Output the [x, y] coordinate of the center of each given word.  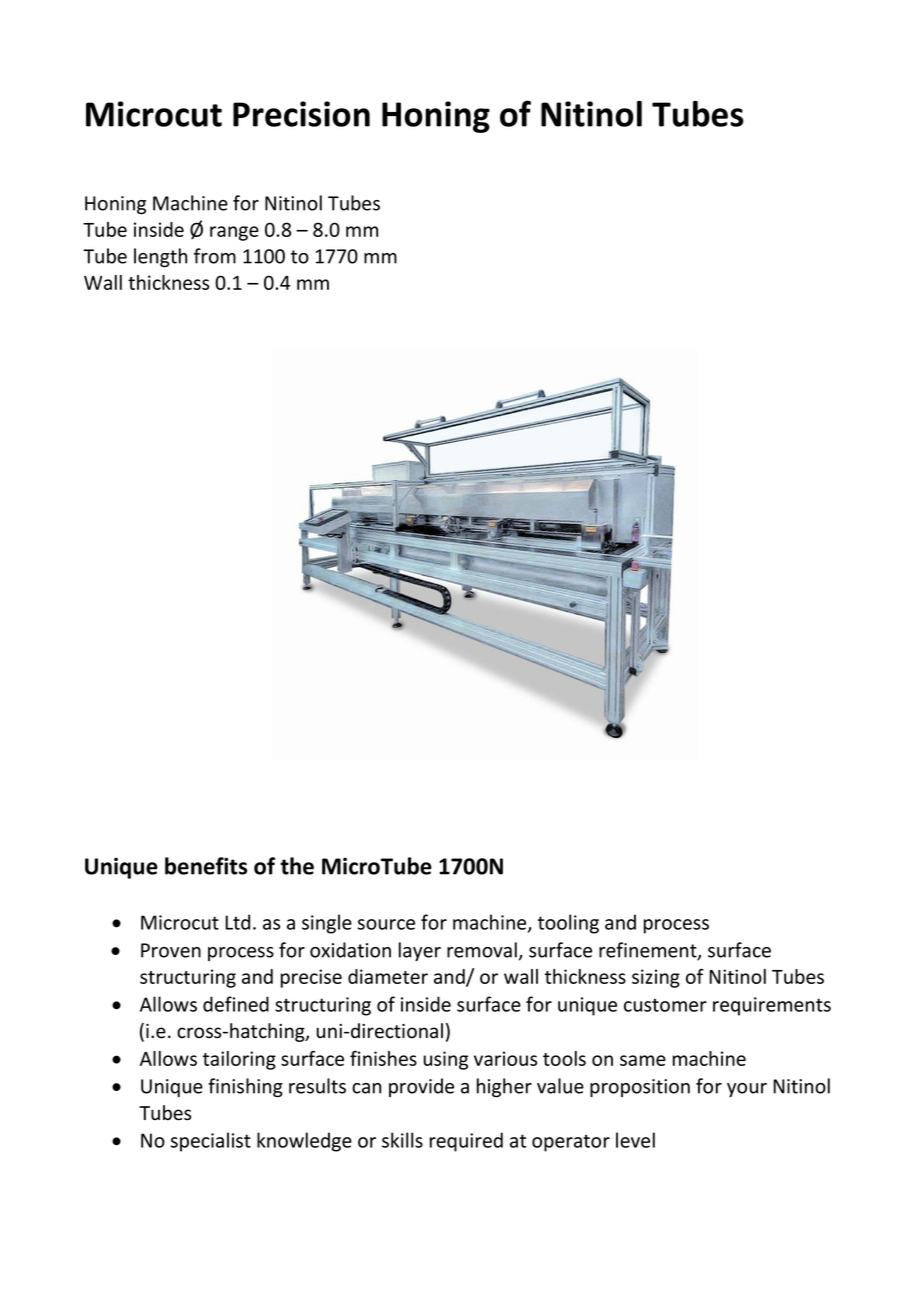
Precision [301, 114]
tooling [568, 924]
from [215, 256]
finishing [245, 1087]
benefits [206, 866]
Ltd [237, 922]
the [297, 866]
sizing [656, 978]
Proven [171, 950]
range [234, 233]
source [386, 924]
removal [482, 950]
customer [665, 1005]
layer [420, 951]
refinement [649, 951]
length [160, 257]
